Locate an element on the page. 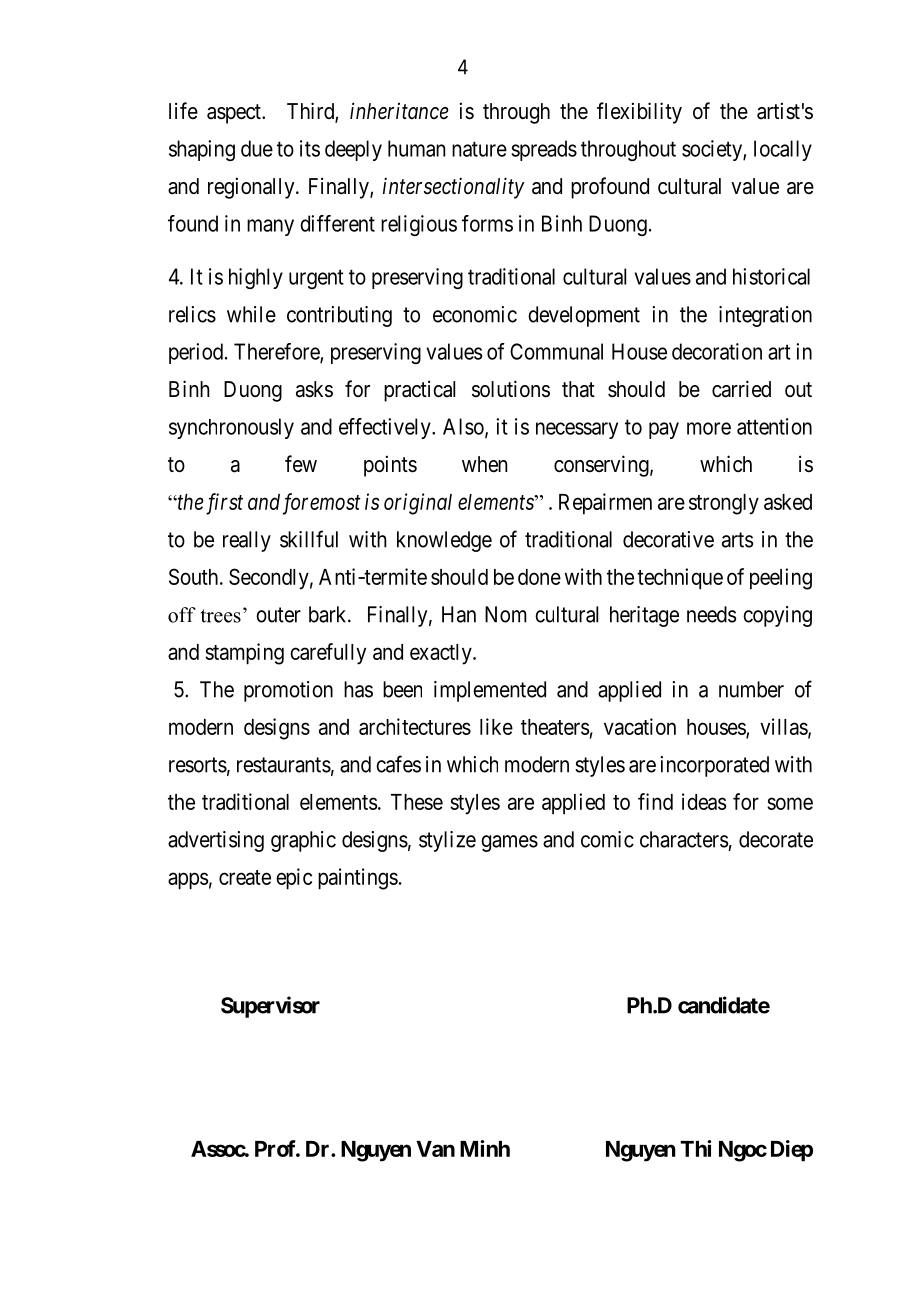 The height and width of the image is (1308, 924). nature is located at coordinates (479, 149).
